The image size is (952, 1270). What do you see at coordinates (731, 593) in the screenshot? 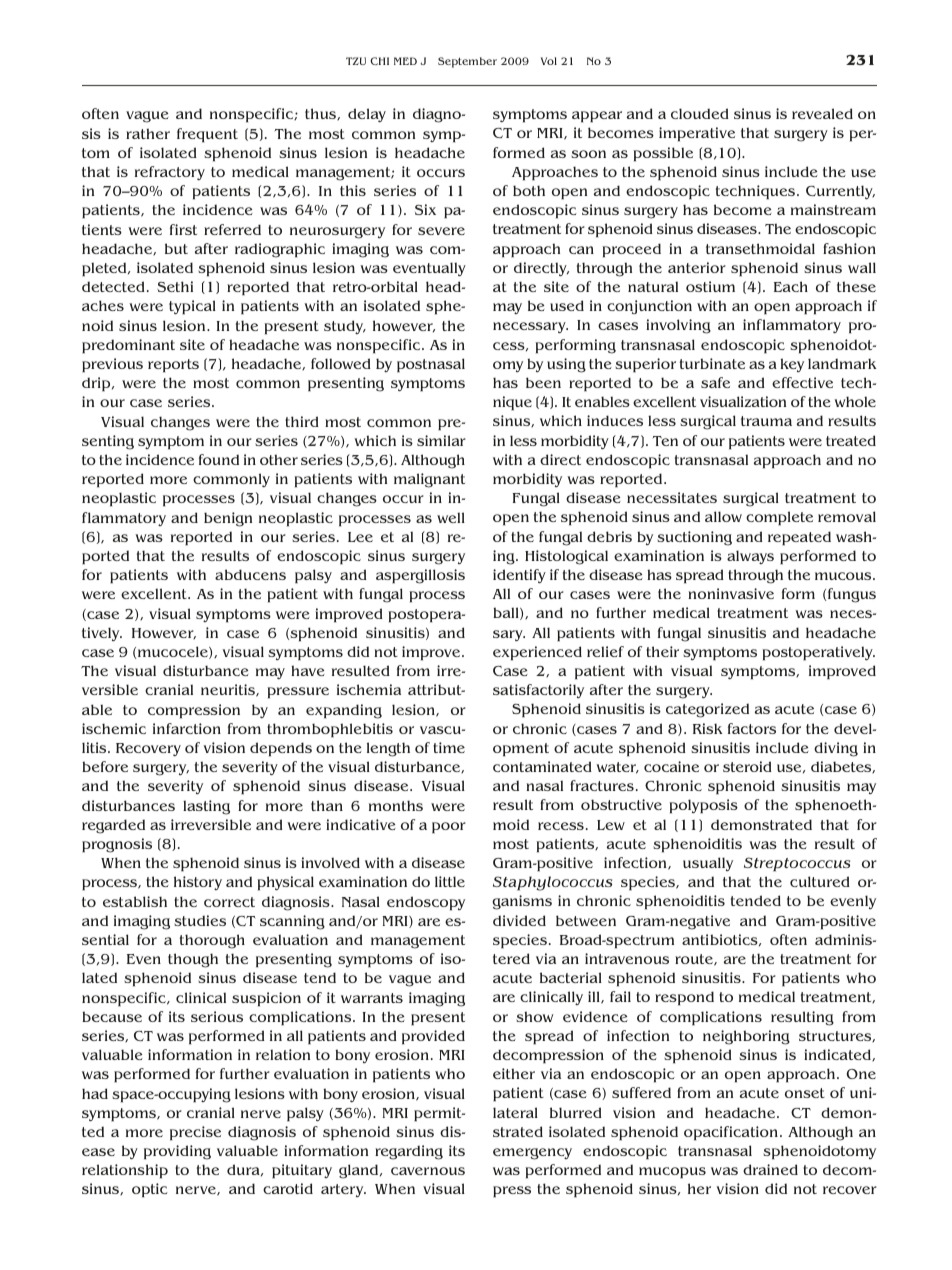
I see `noninvasive` at bounding box center [731, 593].
